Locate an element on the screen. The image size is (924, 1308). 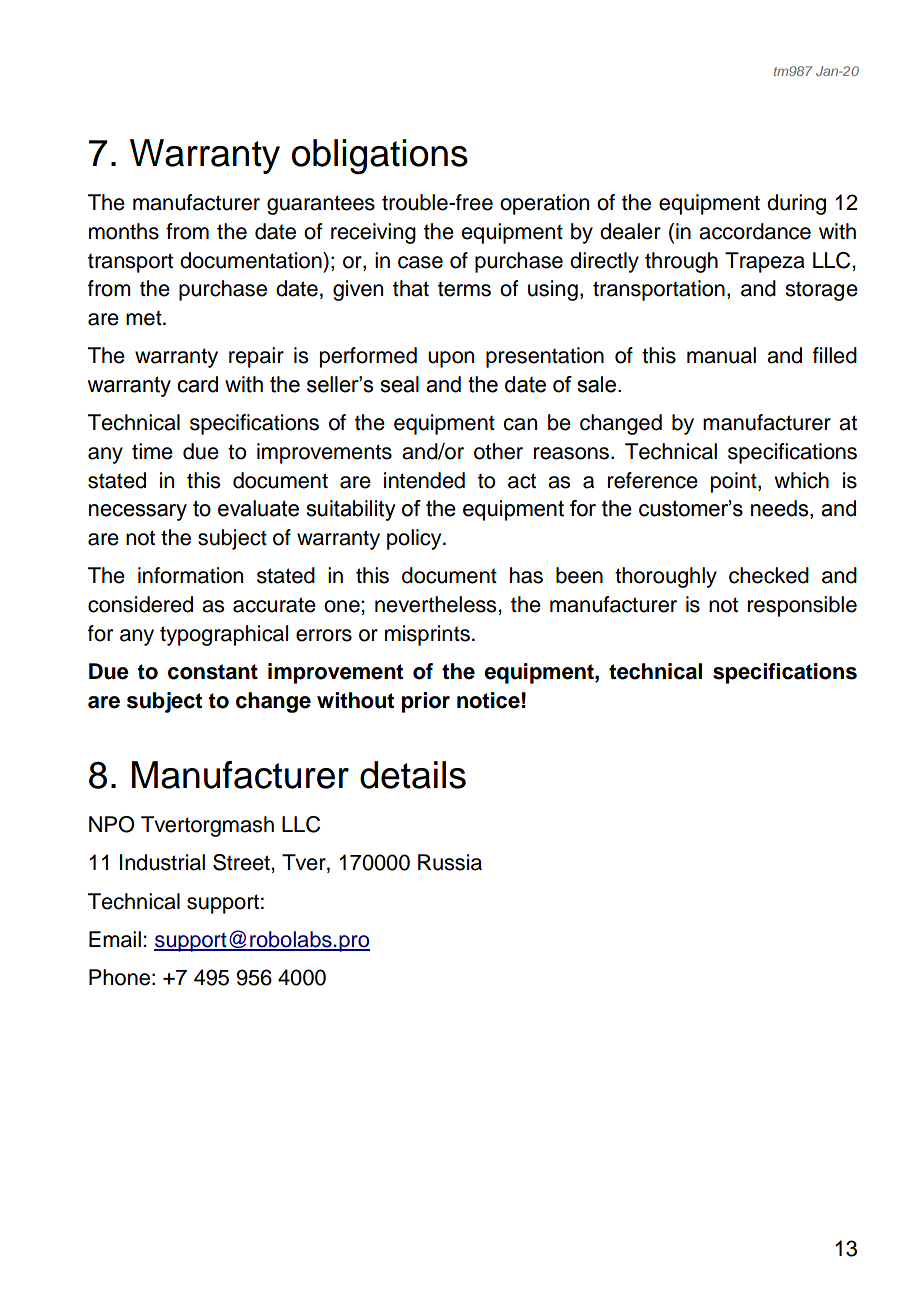
information is located at coordinates (190, 575).
